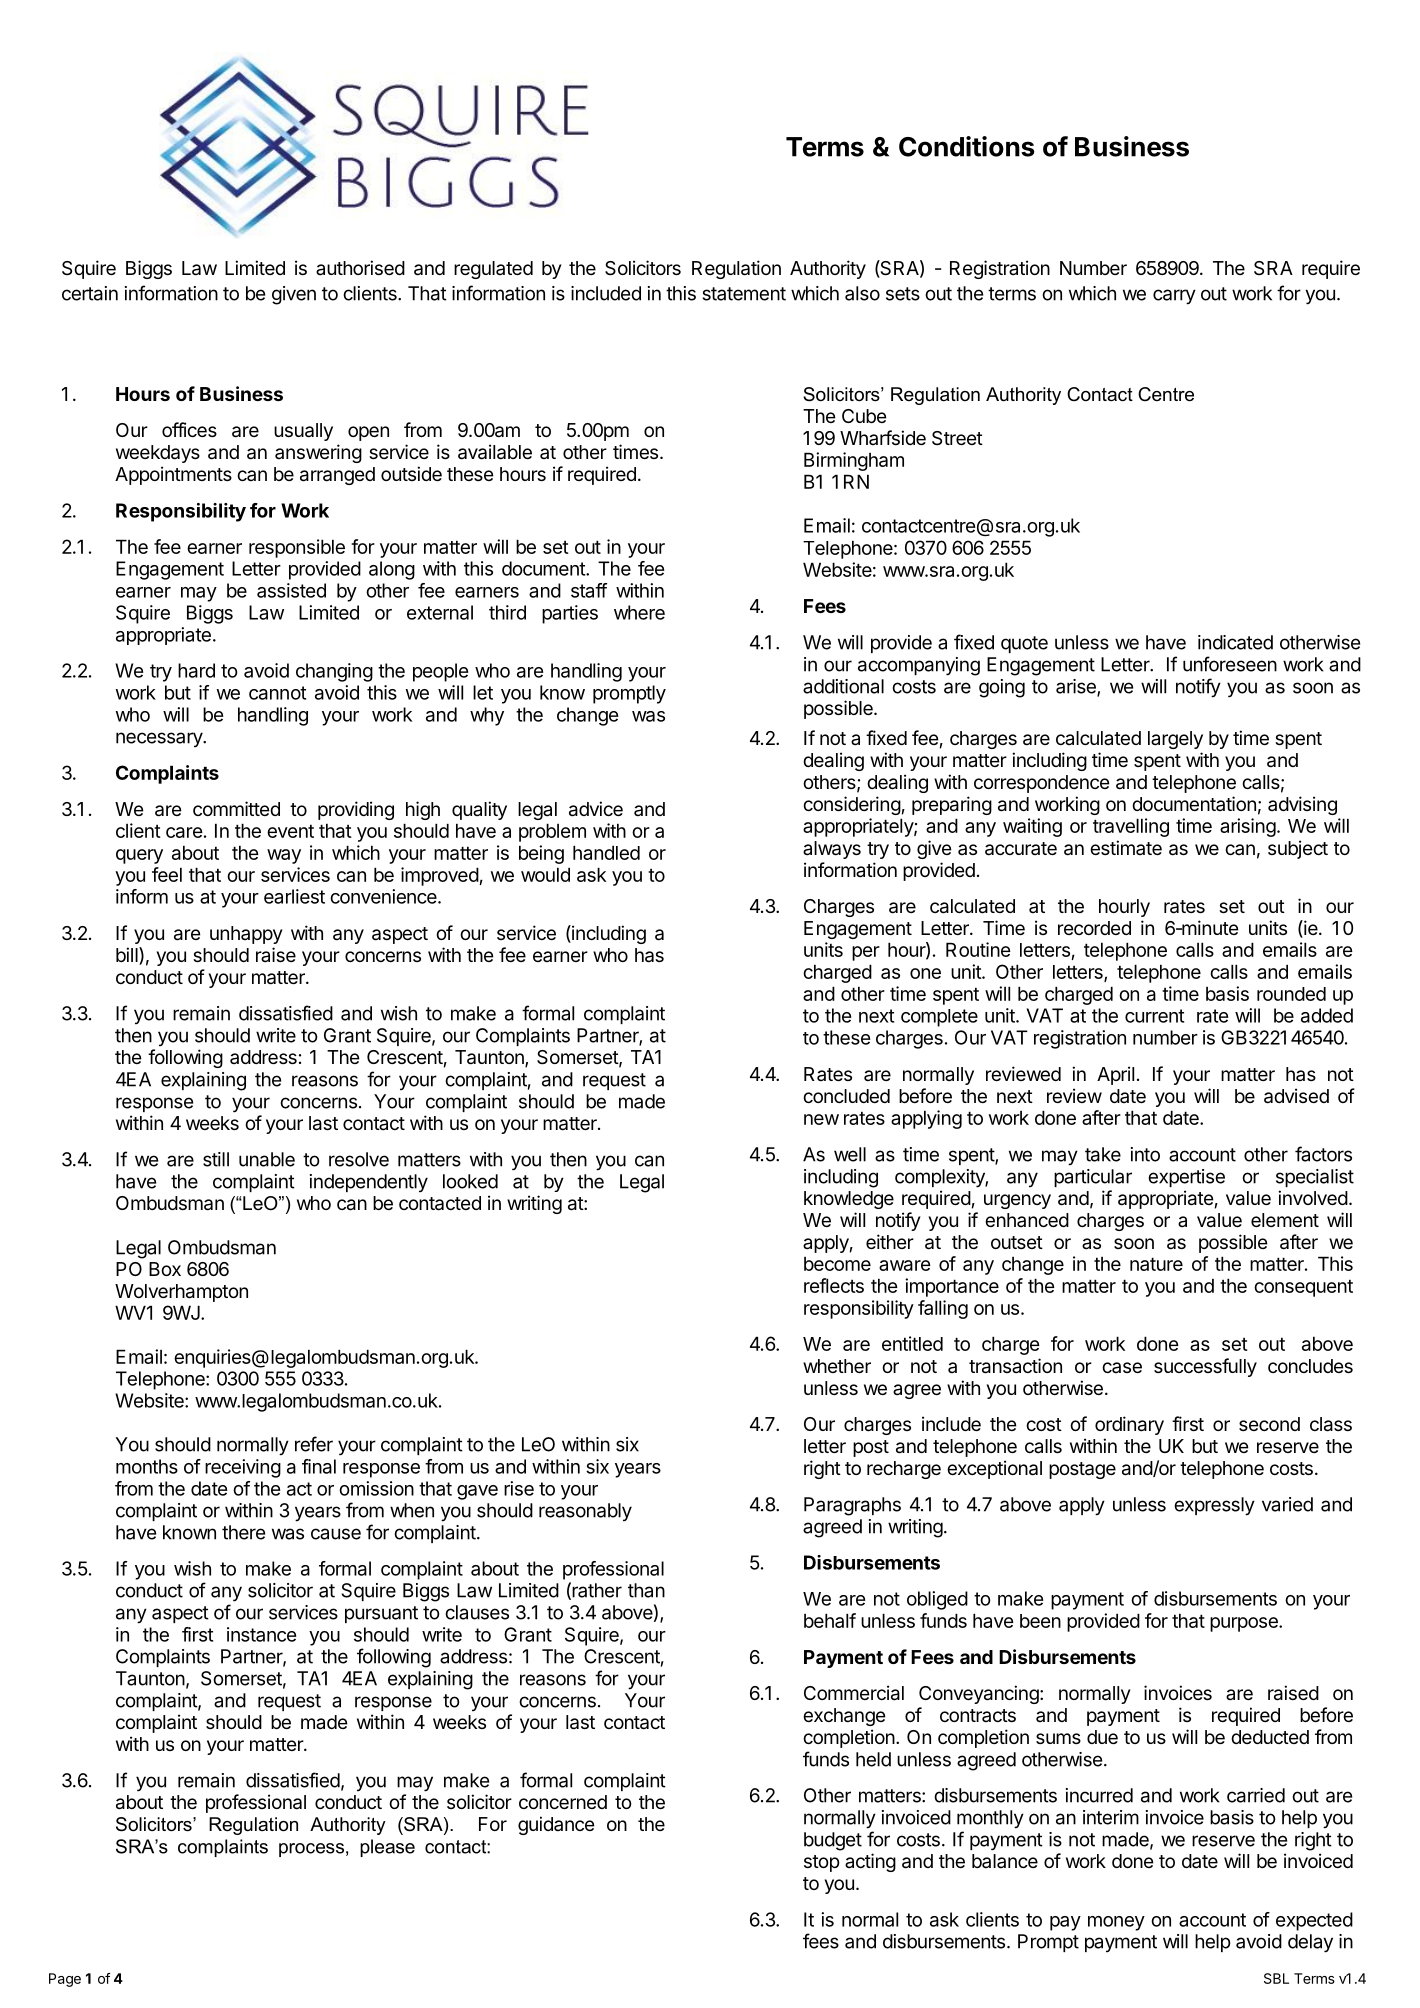 This screenshot has width=1420, height=2008. I want to click on money, so click(1116, 1923).
